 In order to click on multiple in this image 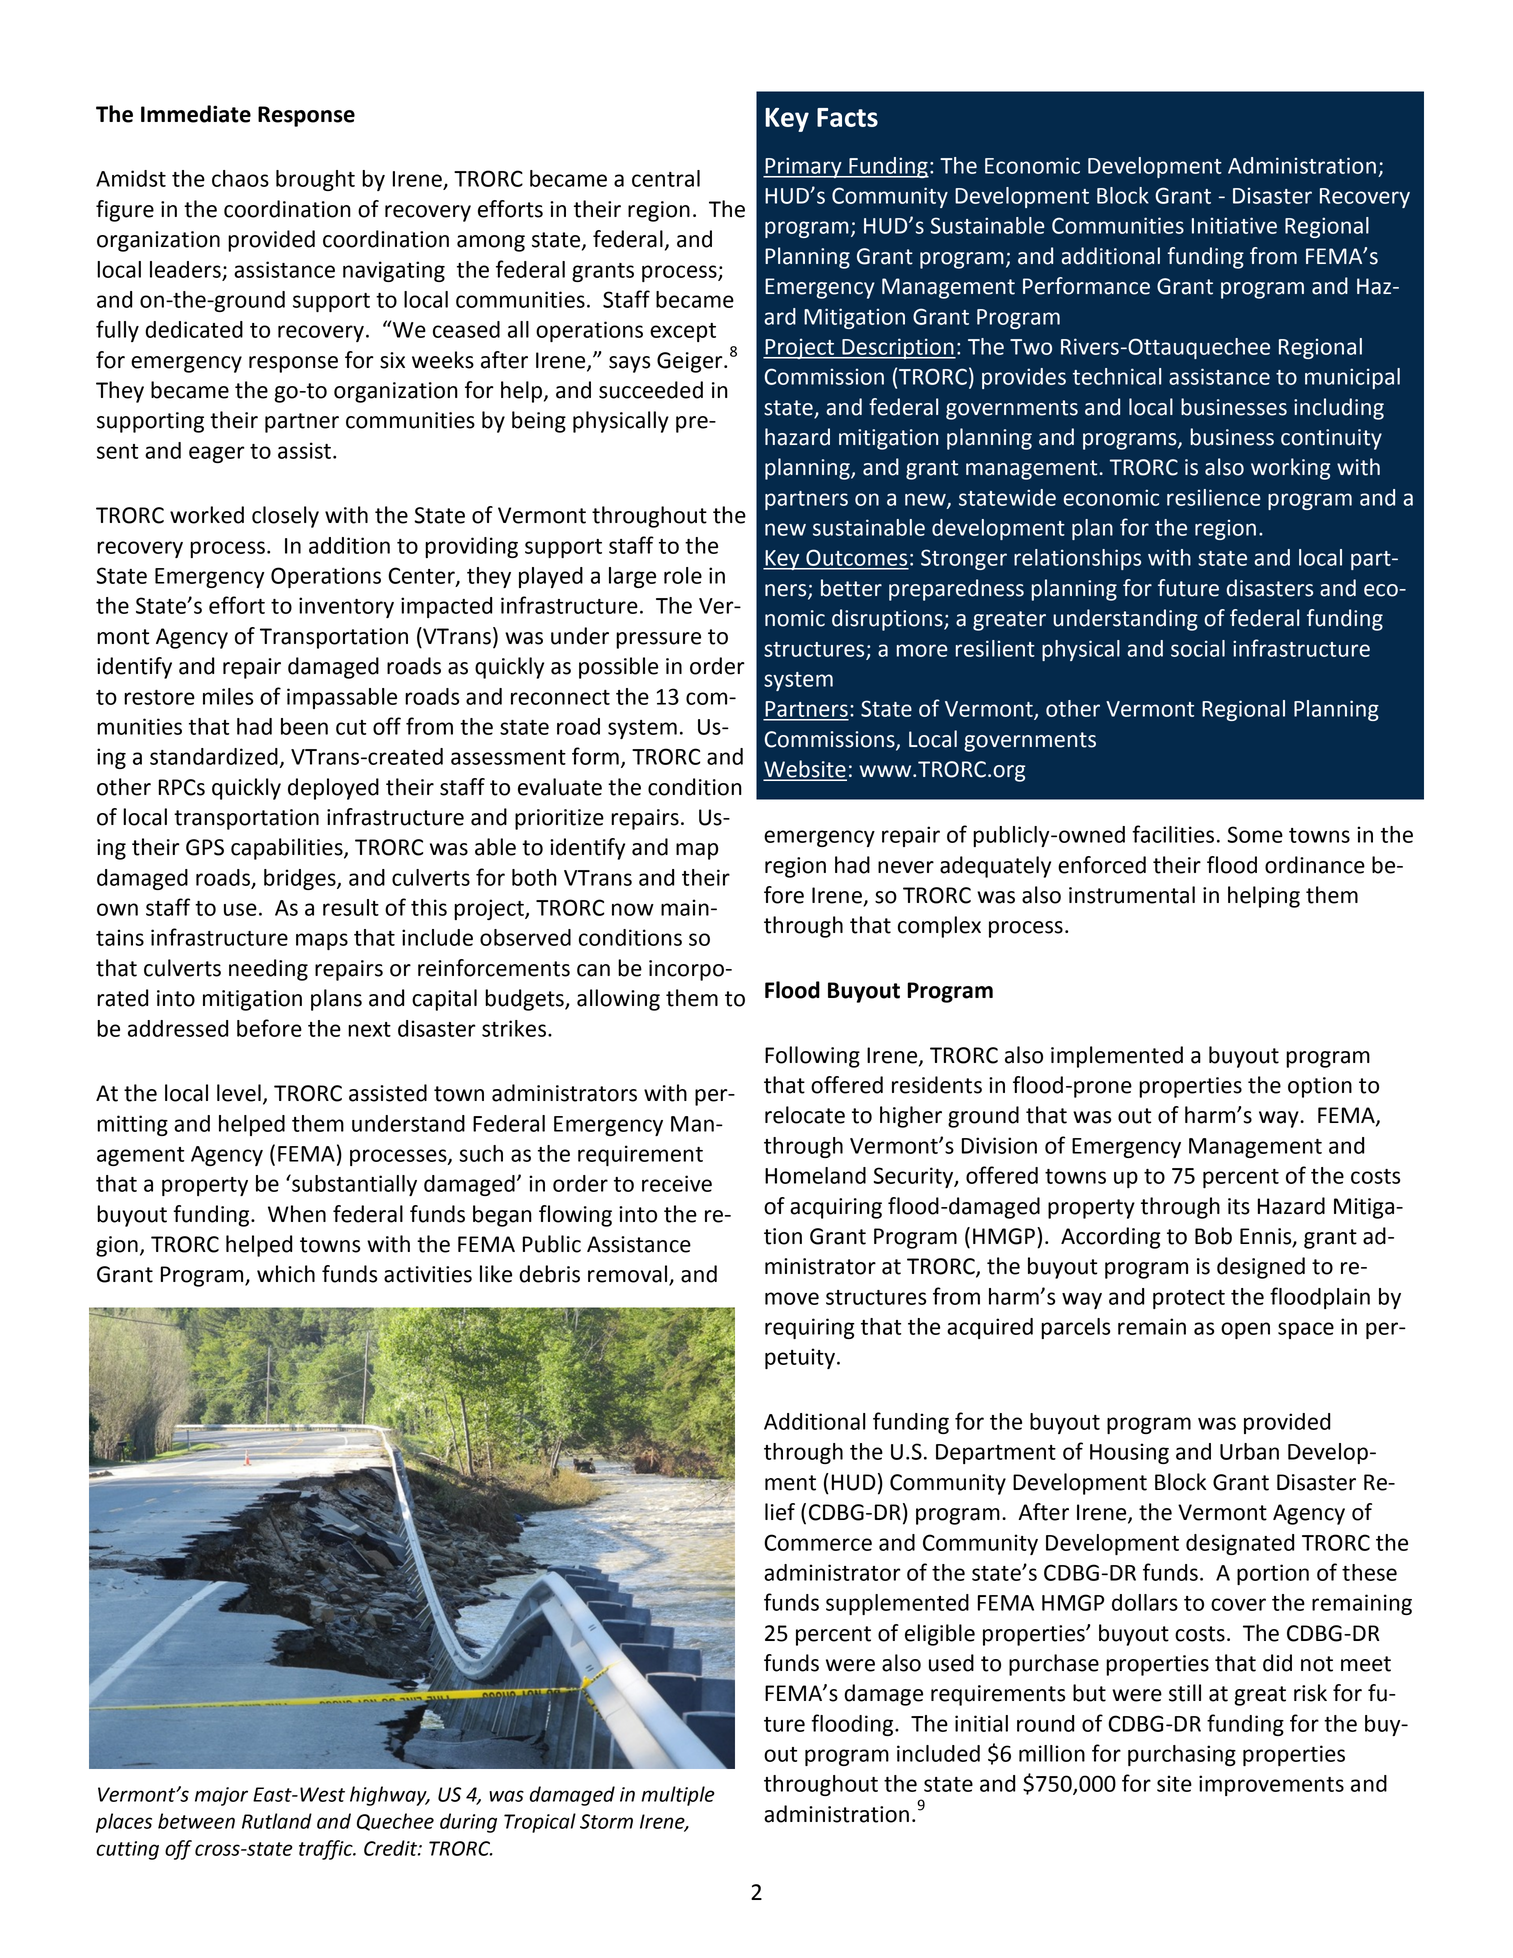, I will do `click(678, 1796)`.
